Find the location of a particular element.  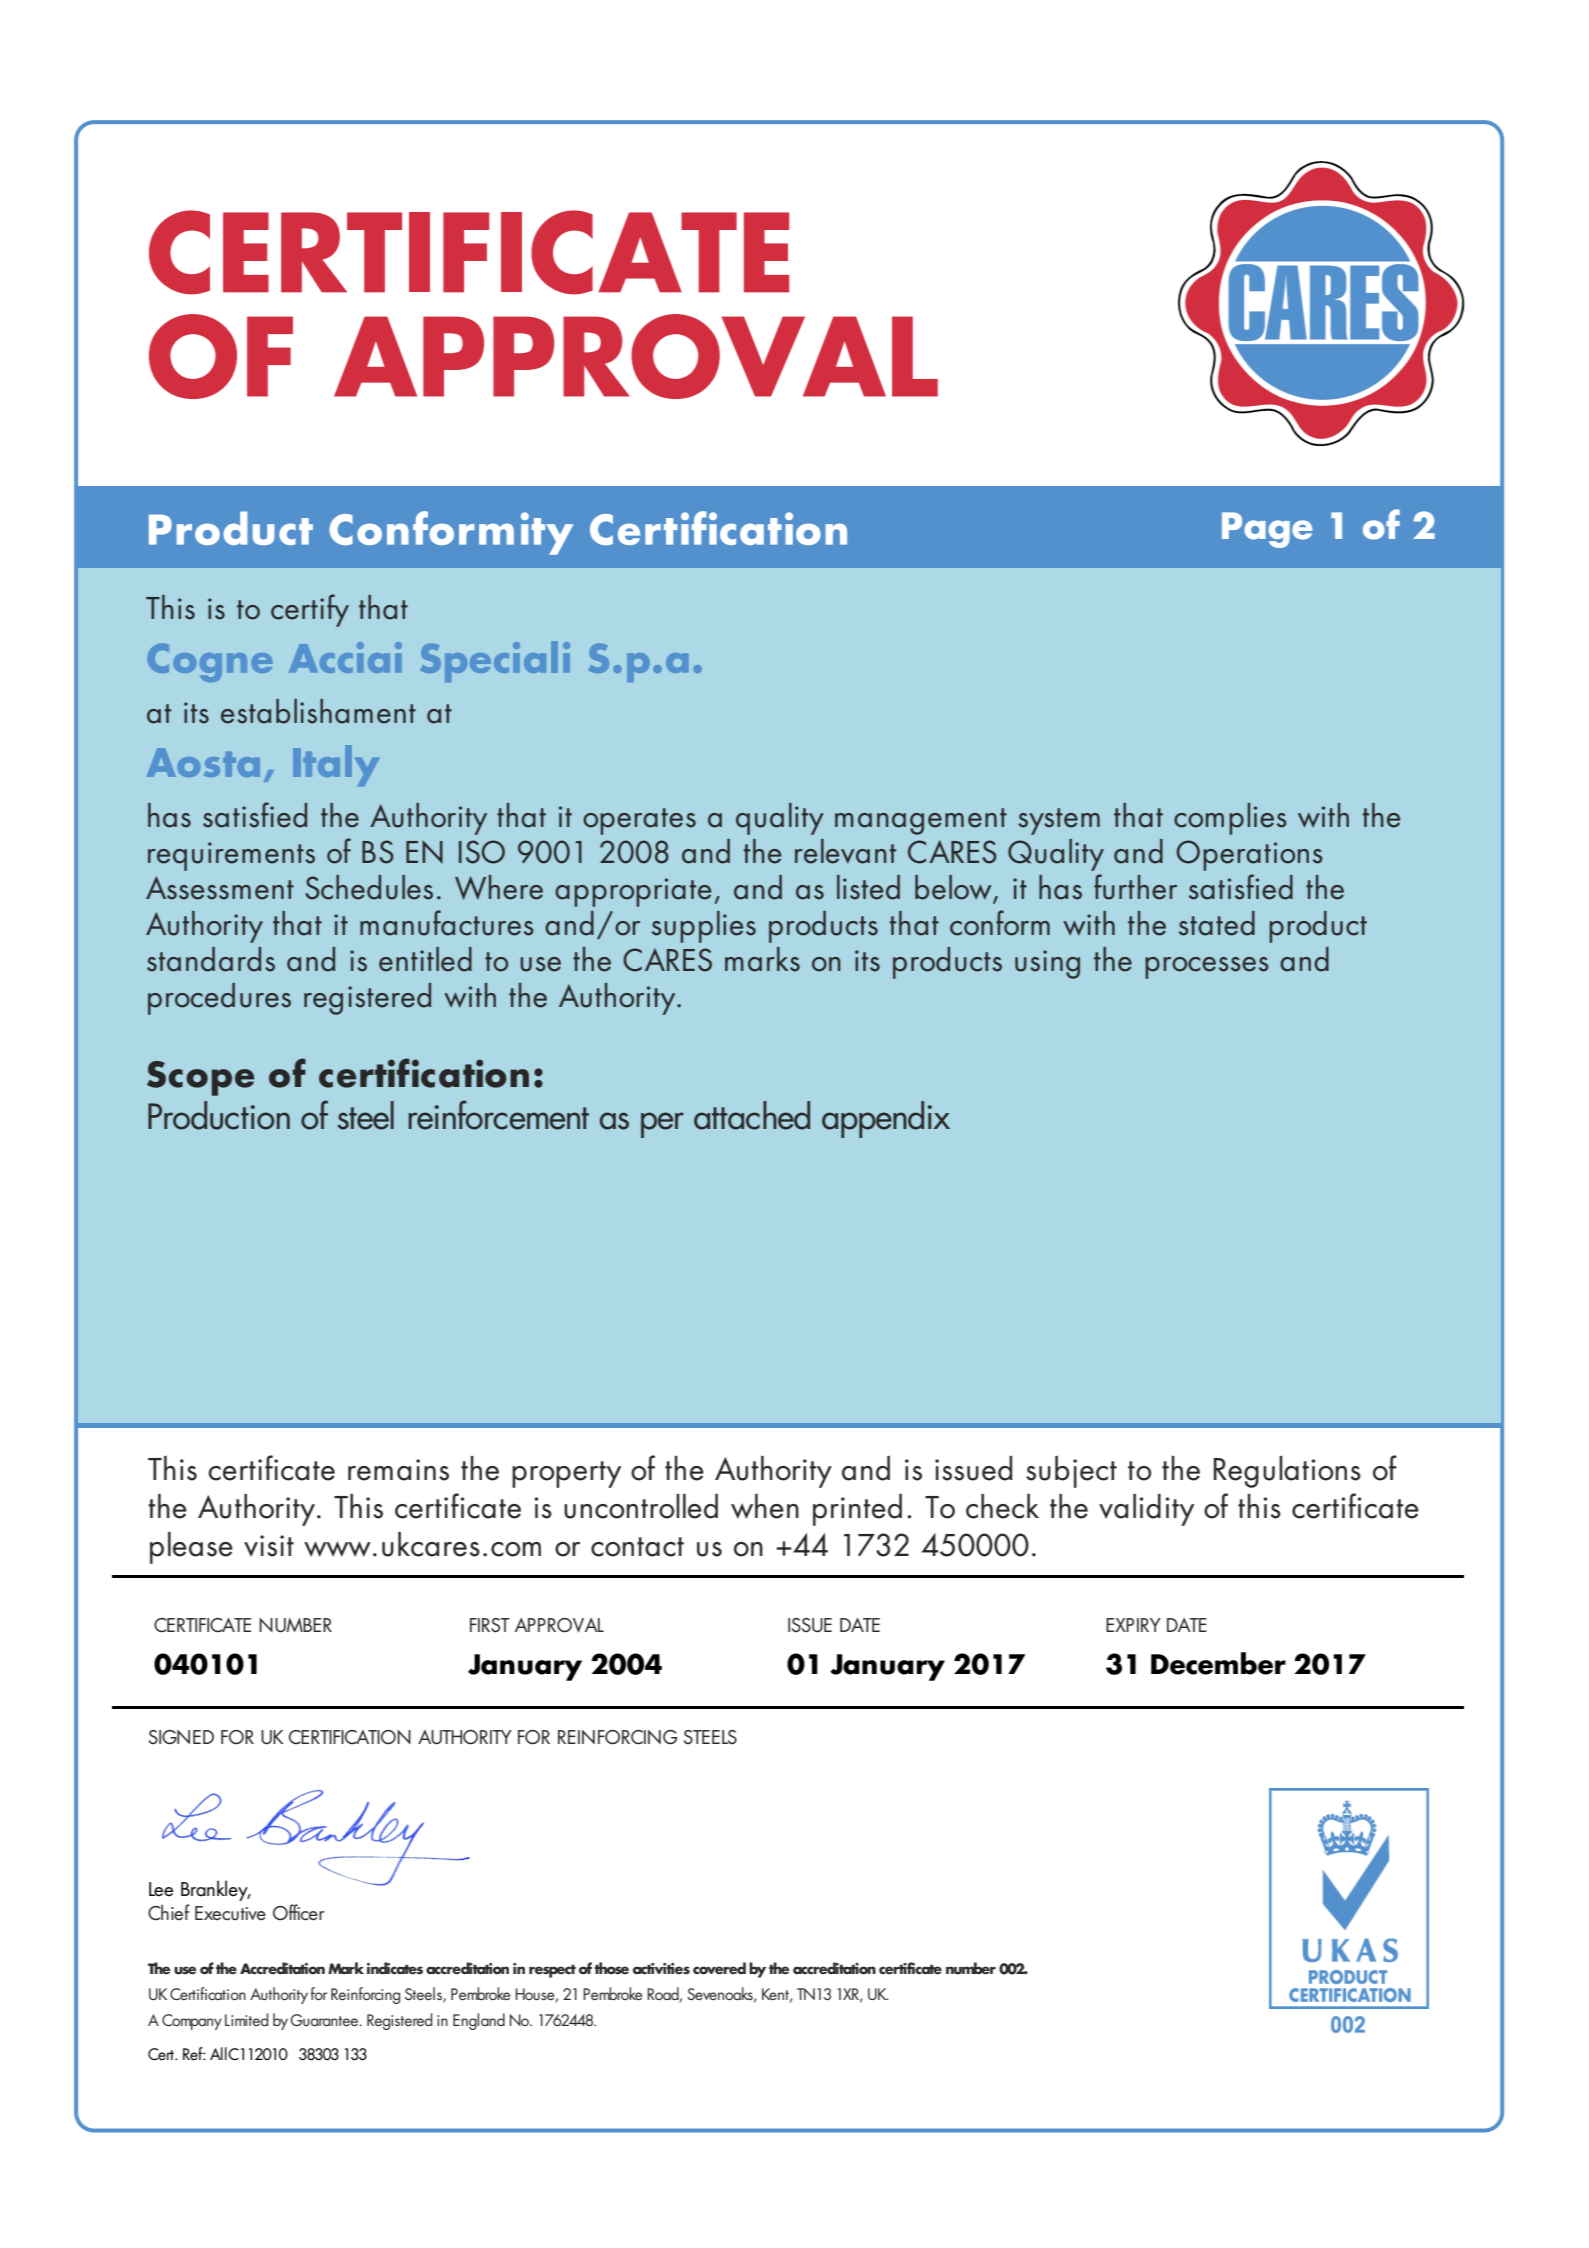

Italy is located at coordinates (336, 765).
